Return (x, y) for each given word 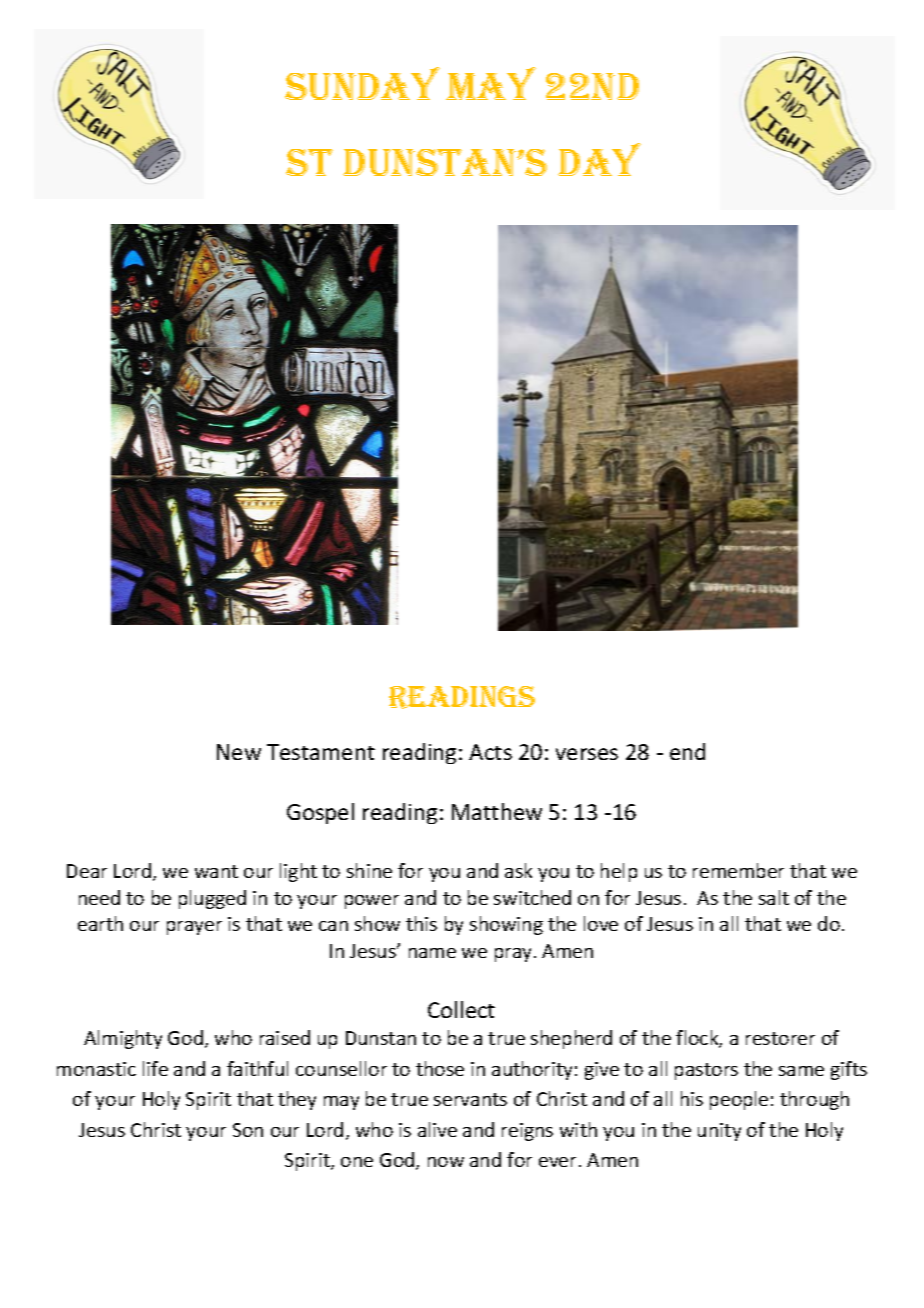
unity (719, 1132)
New (239, 752)
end (687, 751)
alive (437, 1129)
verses (587, 754)
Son (248, 1130)
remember (738, 870)
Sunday (362, 83)
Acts (490, 752)
